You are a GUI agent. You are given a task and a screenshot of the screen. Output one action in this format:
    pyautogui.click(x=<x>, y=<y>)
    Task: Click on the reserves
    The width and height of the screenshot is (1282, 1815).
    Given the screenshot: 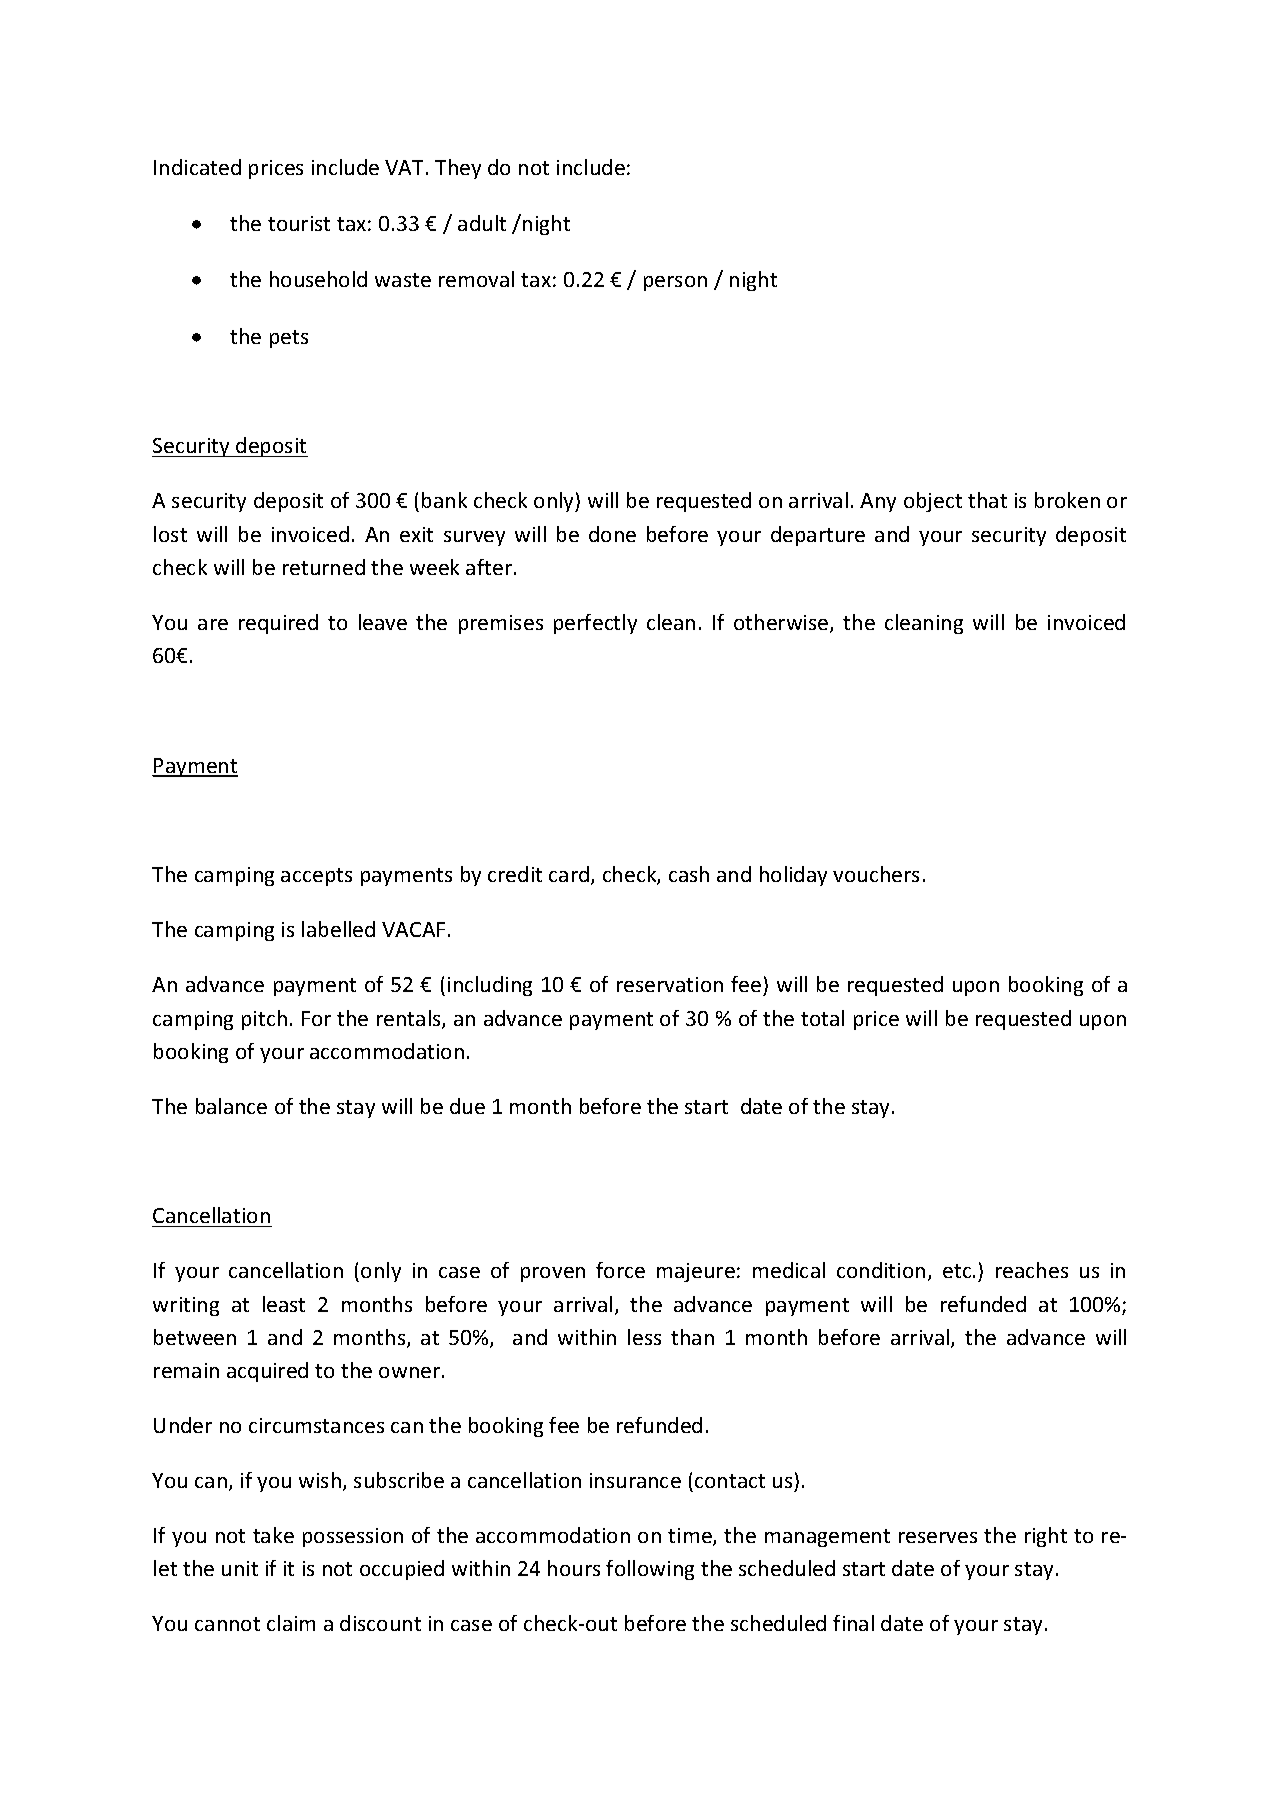 What is the action you would take?
    pyautogui.click(x=938, y=1537)
